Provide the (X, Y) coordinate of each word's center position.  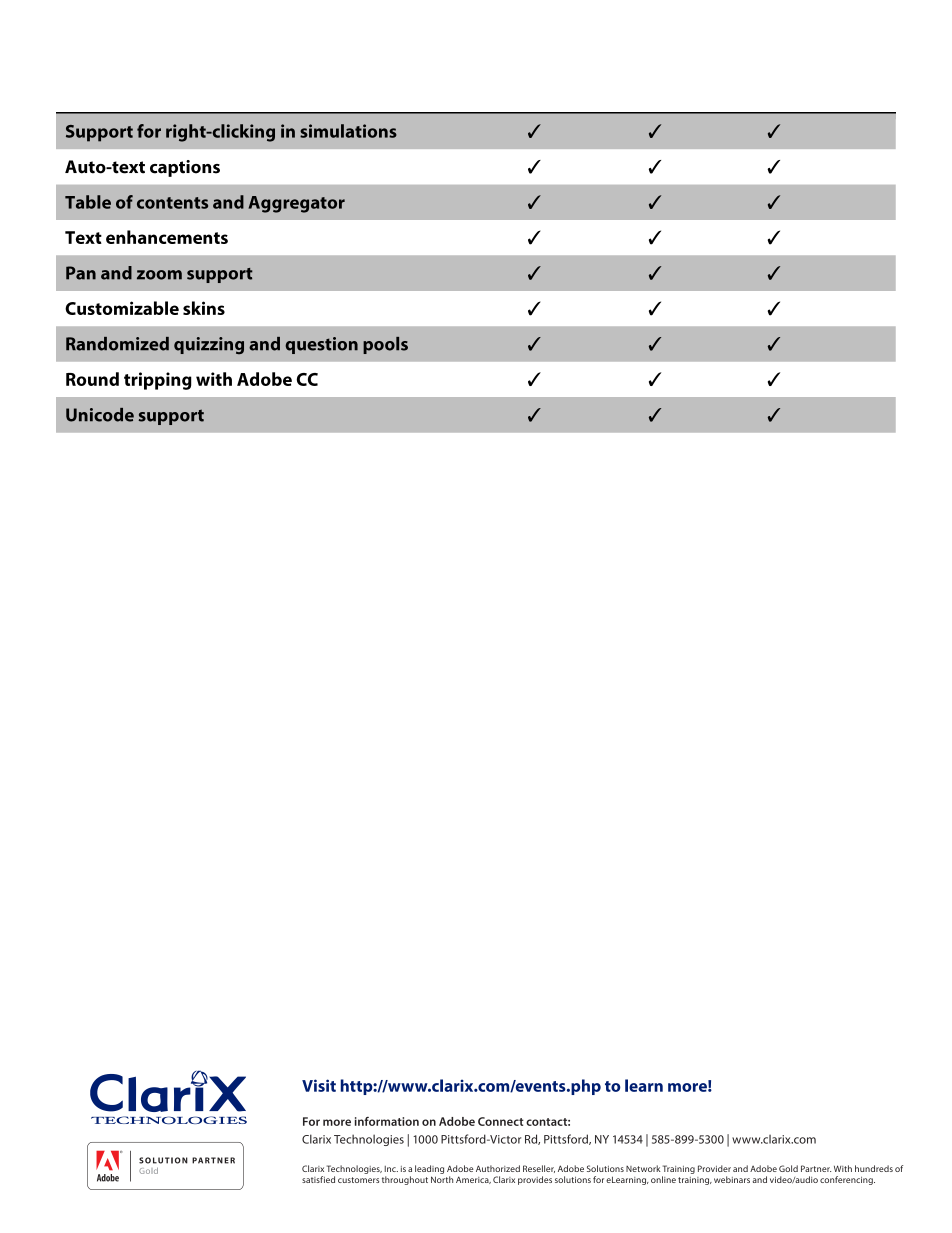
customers (358, 1180)
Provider (714, 1168)
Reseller (539, 1169)
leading (429, 1169)
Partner (816, 1168)
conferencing (847, 1180)
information (387, 1121)
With (843, 1168)
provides (535, 1180)
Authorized (498, 1168)
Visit (319, 1085)
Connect (501, 1121)
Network (643, 1168)
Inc (391, 1169)
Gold (788, 1168)
